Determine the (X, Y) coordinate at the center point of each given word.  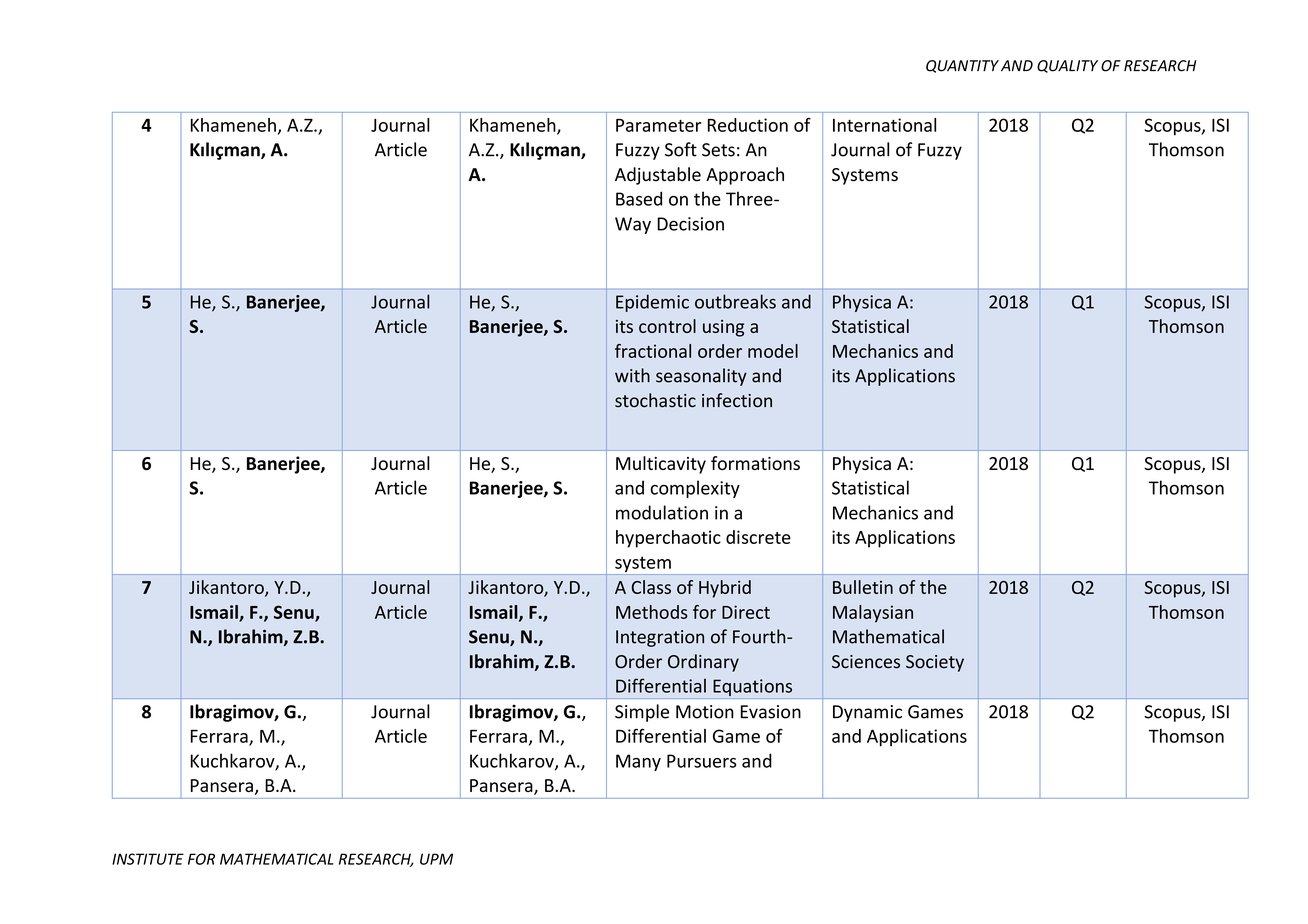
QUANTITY (962, 66)
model (773, 351)
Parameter (659, 125)
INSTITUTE (148, 859)
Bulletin (863, 587)
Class (651, 587)
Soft (681, 149)
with (632, 375)
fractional (653, 351)
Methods (652, 612)
